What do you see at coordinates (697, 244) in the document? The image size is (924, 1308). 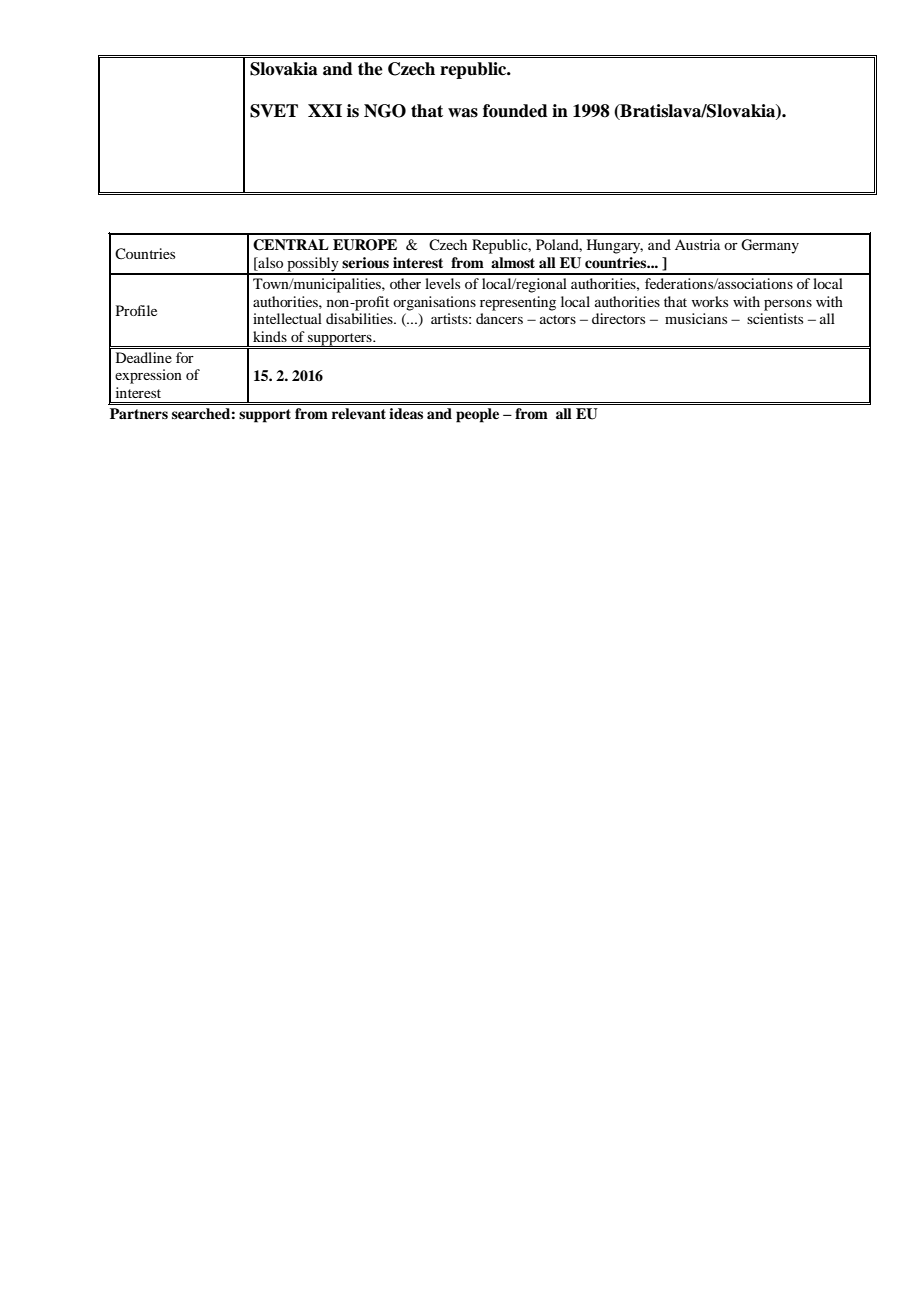 I see `Austria` at bounding box center [697, 244].
